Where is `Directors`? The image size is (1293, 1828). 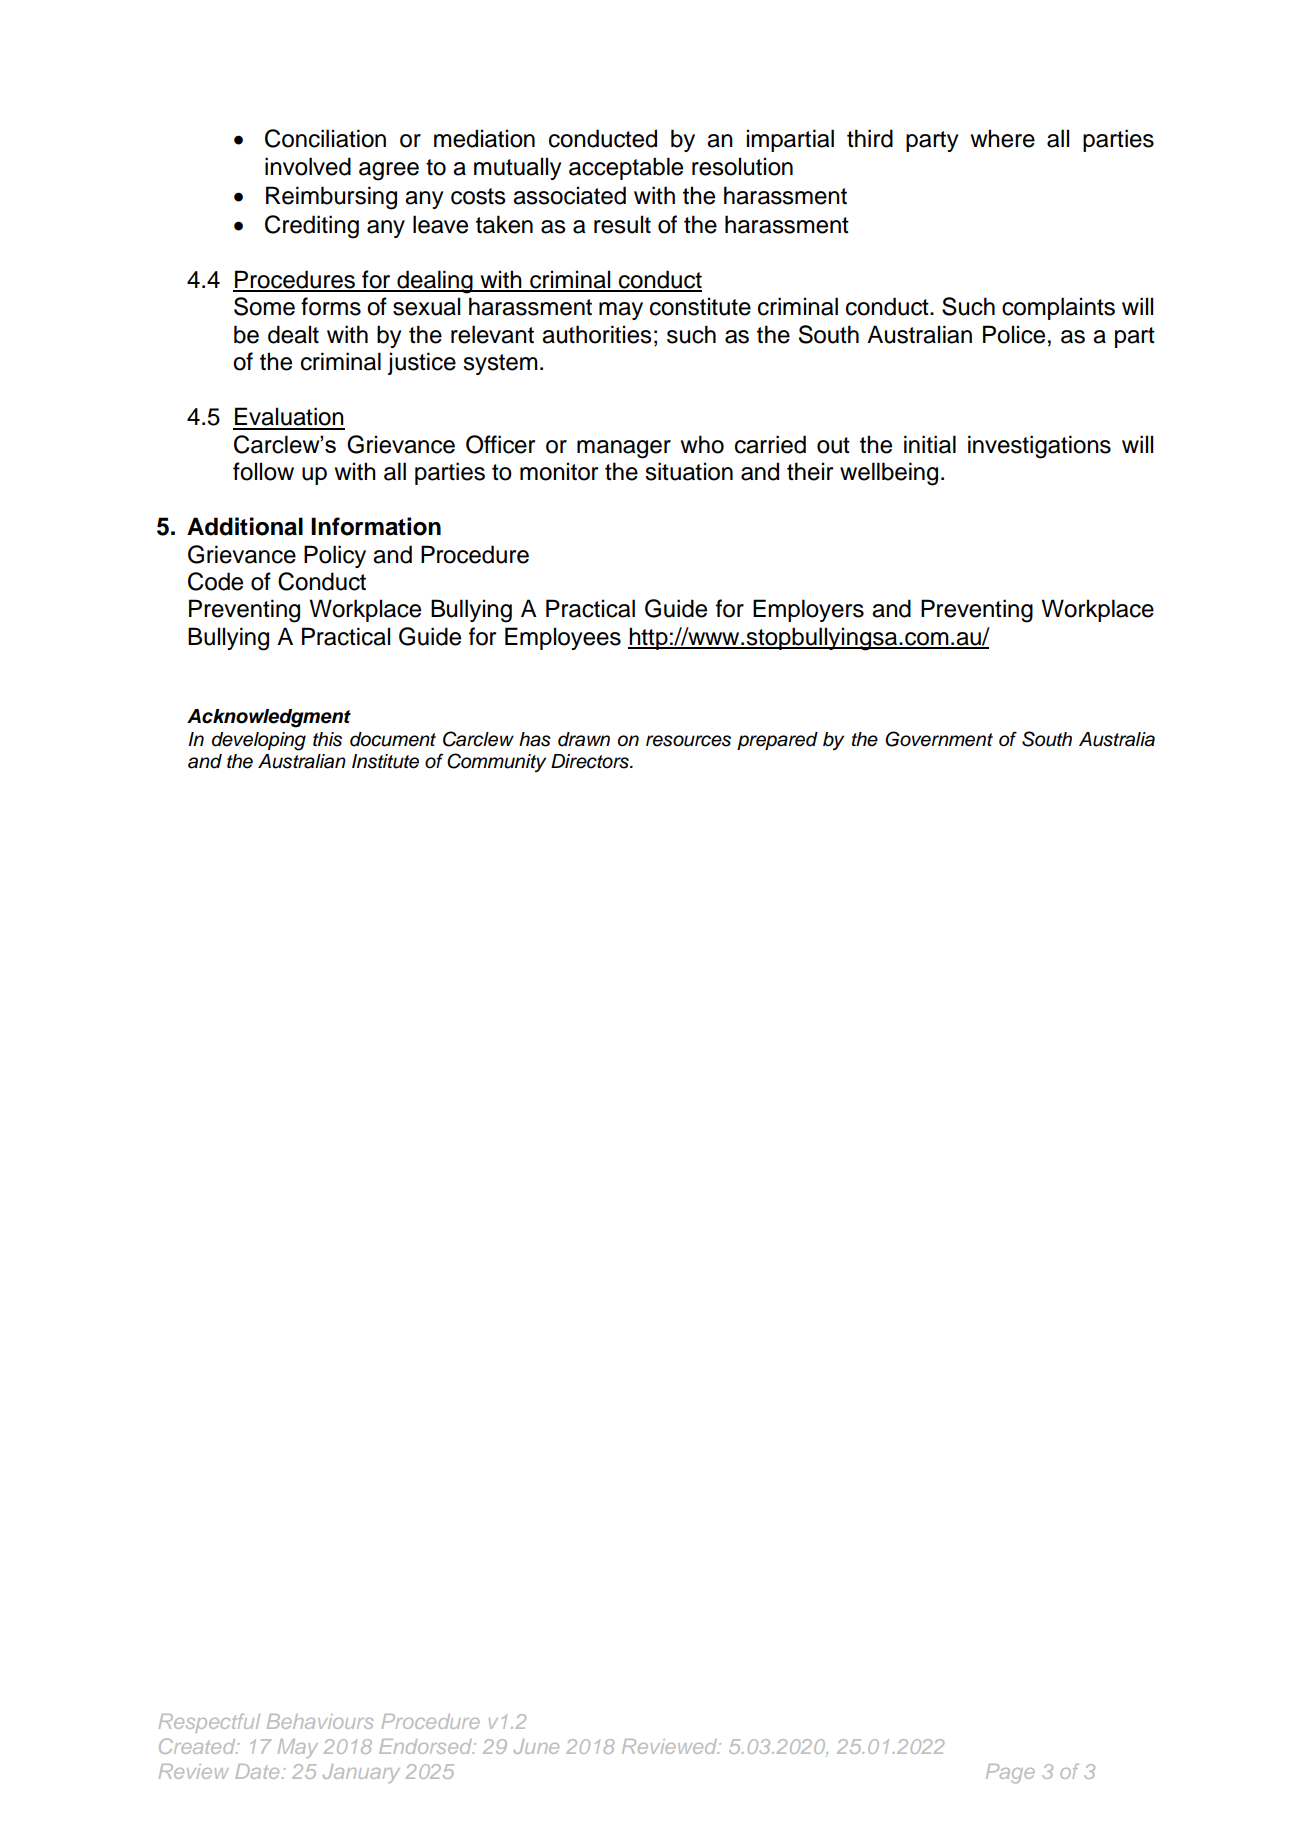 Directors is located at coordinates (591, 761).
